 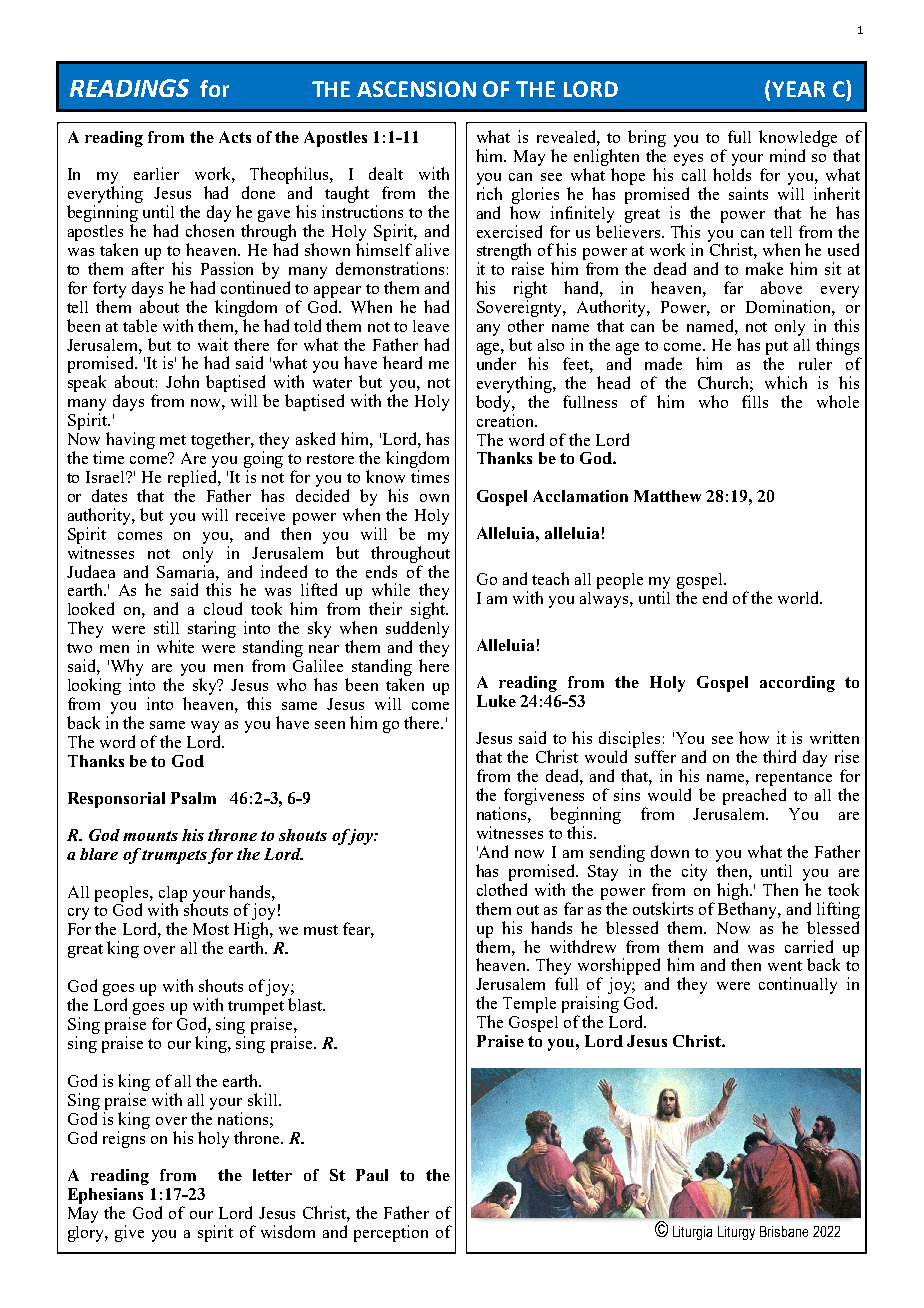 I want to click on creation, so click(x=506, y=420).
